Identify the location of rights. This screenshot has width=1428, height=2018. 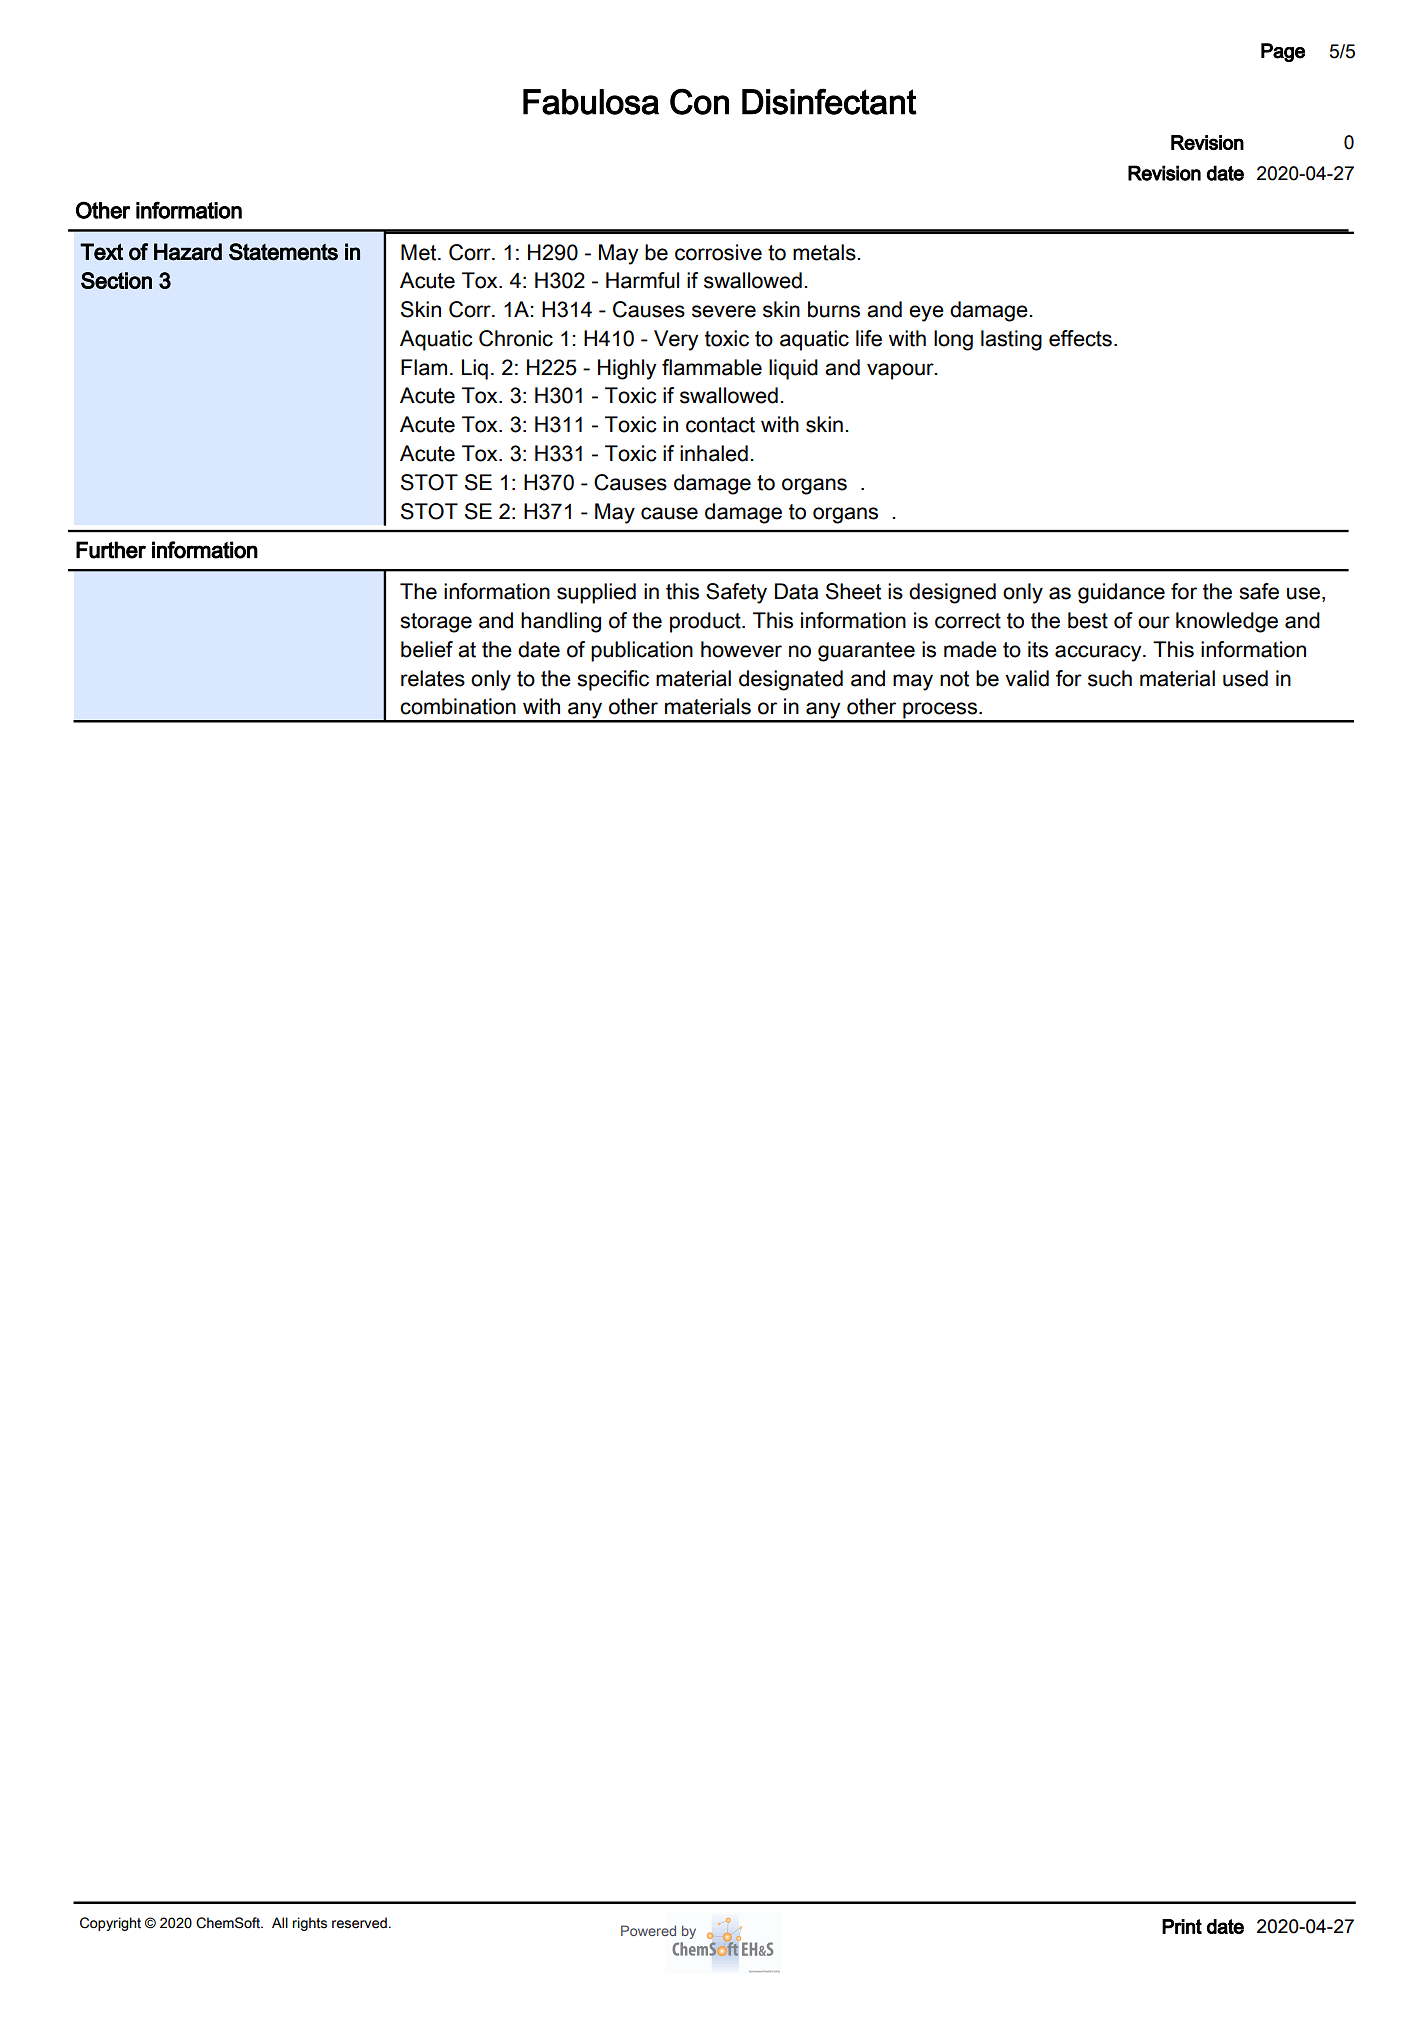
(309, 1924).
